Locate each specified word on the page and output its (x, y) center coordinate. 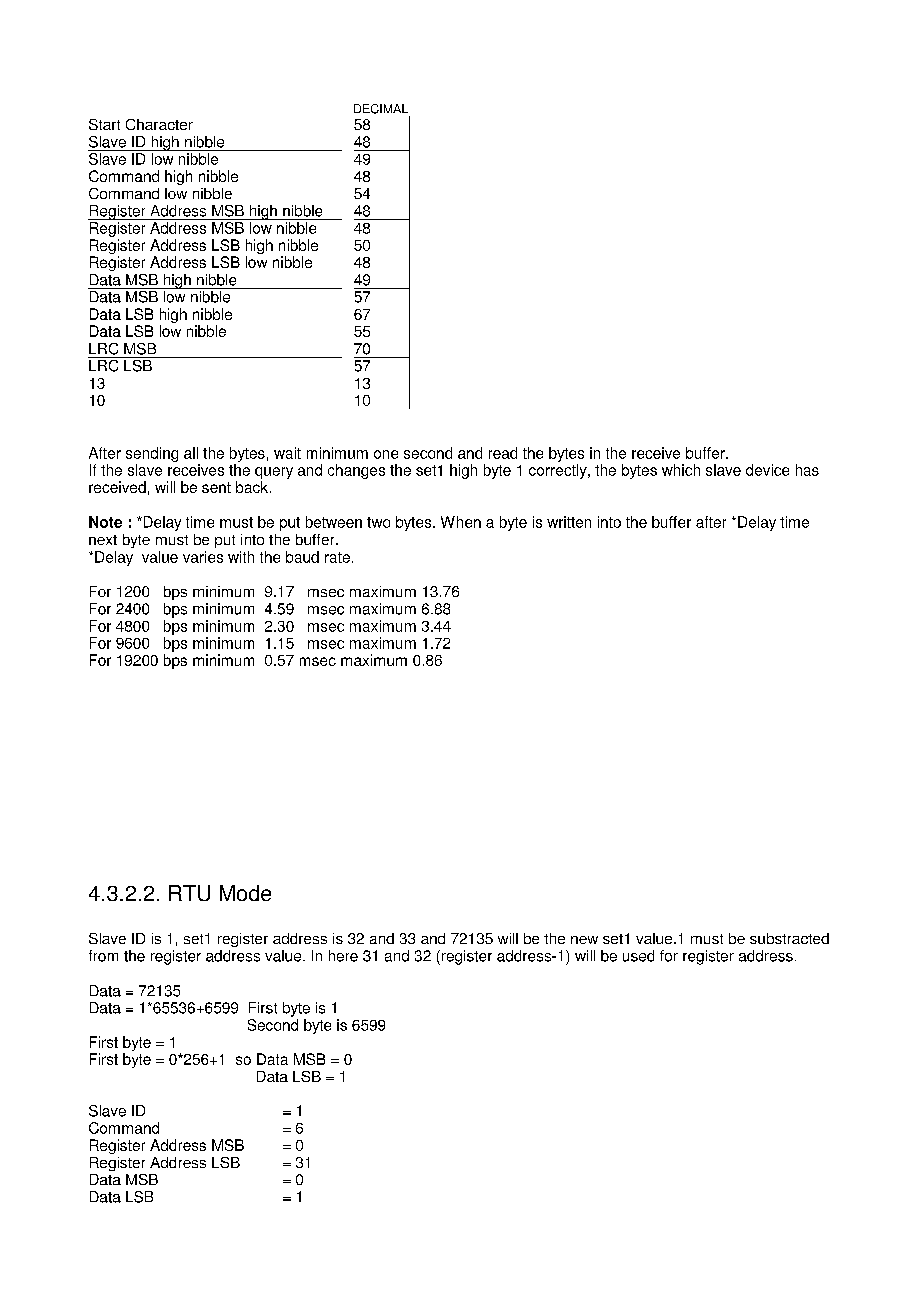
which (681, 470)
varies (203, 557)
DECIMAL (381, 109)
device (767, 470)
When (461, 522)
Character (159, 124)
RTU (189, 893)
